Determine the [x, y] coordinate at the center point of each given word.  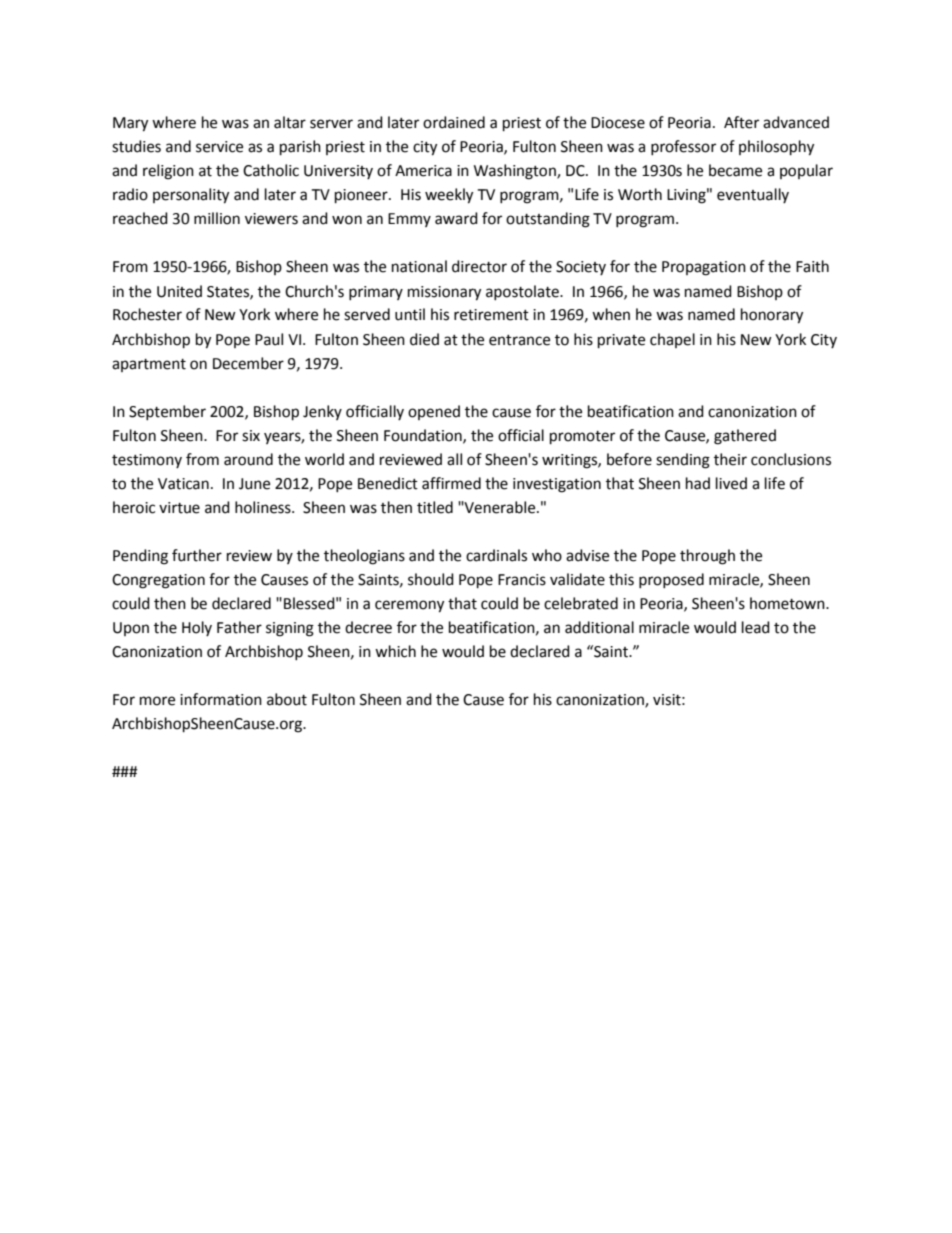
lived [731, 483]
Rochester [147, 314]
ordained [454, 122]
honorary [772, 316]
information [221, 699]
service [219, 147]
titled [435, 507]
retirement [491, 315]
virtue [179, 508]
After [741, 122]
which [395, 651]
